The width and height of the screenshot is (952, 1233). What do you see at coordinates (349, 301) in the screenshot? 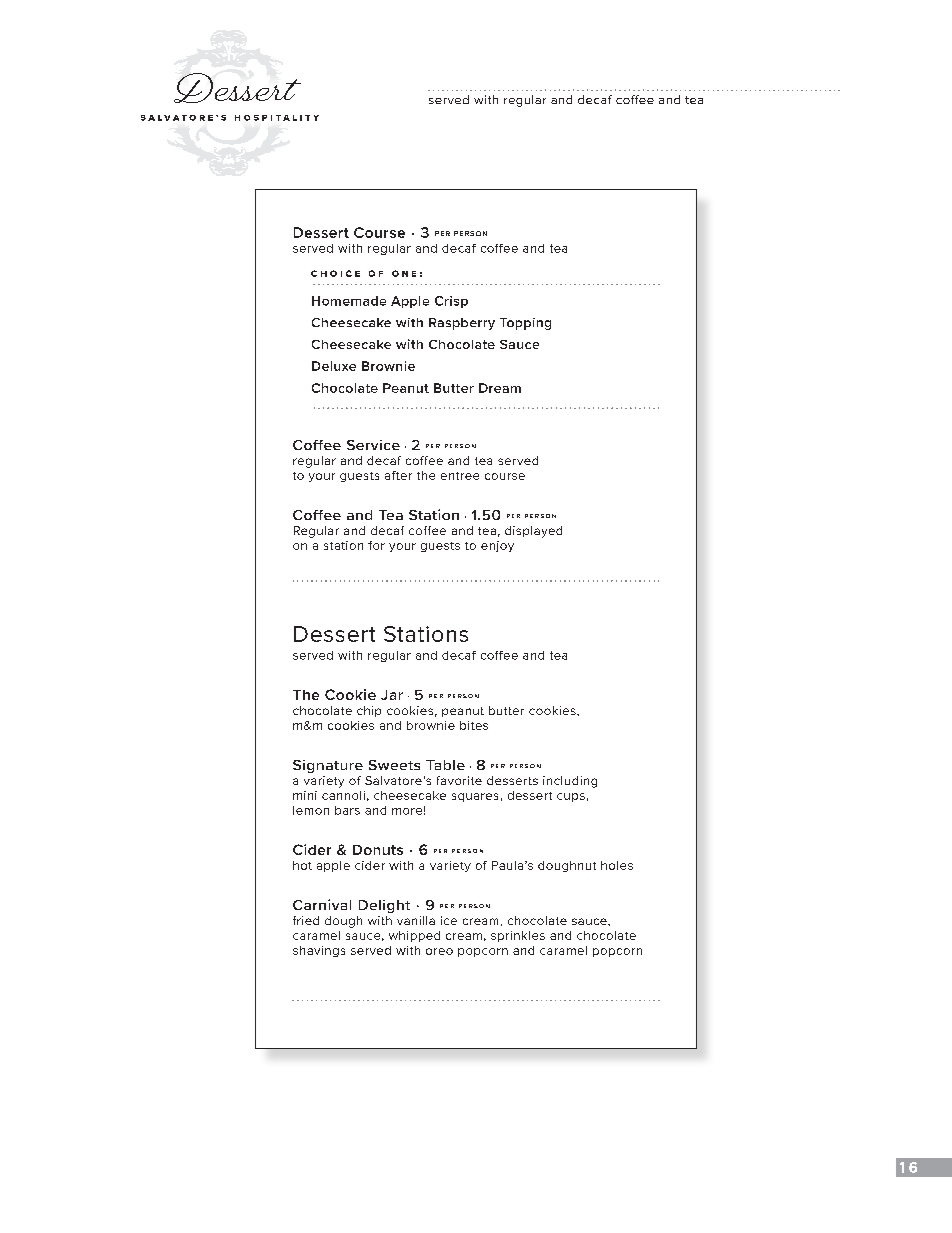
I see `Homemade` at bounding box center [349, 301].
